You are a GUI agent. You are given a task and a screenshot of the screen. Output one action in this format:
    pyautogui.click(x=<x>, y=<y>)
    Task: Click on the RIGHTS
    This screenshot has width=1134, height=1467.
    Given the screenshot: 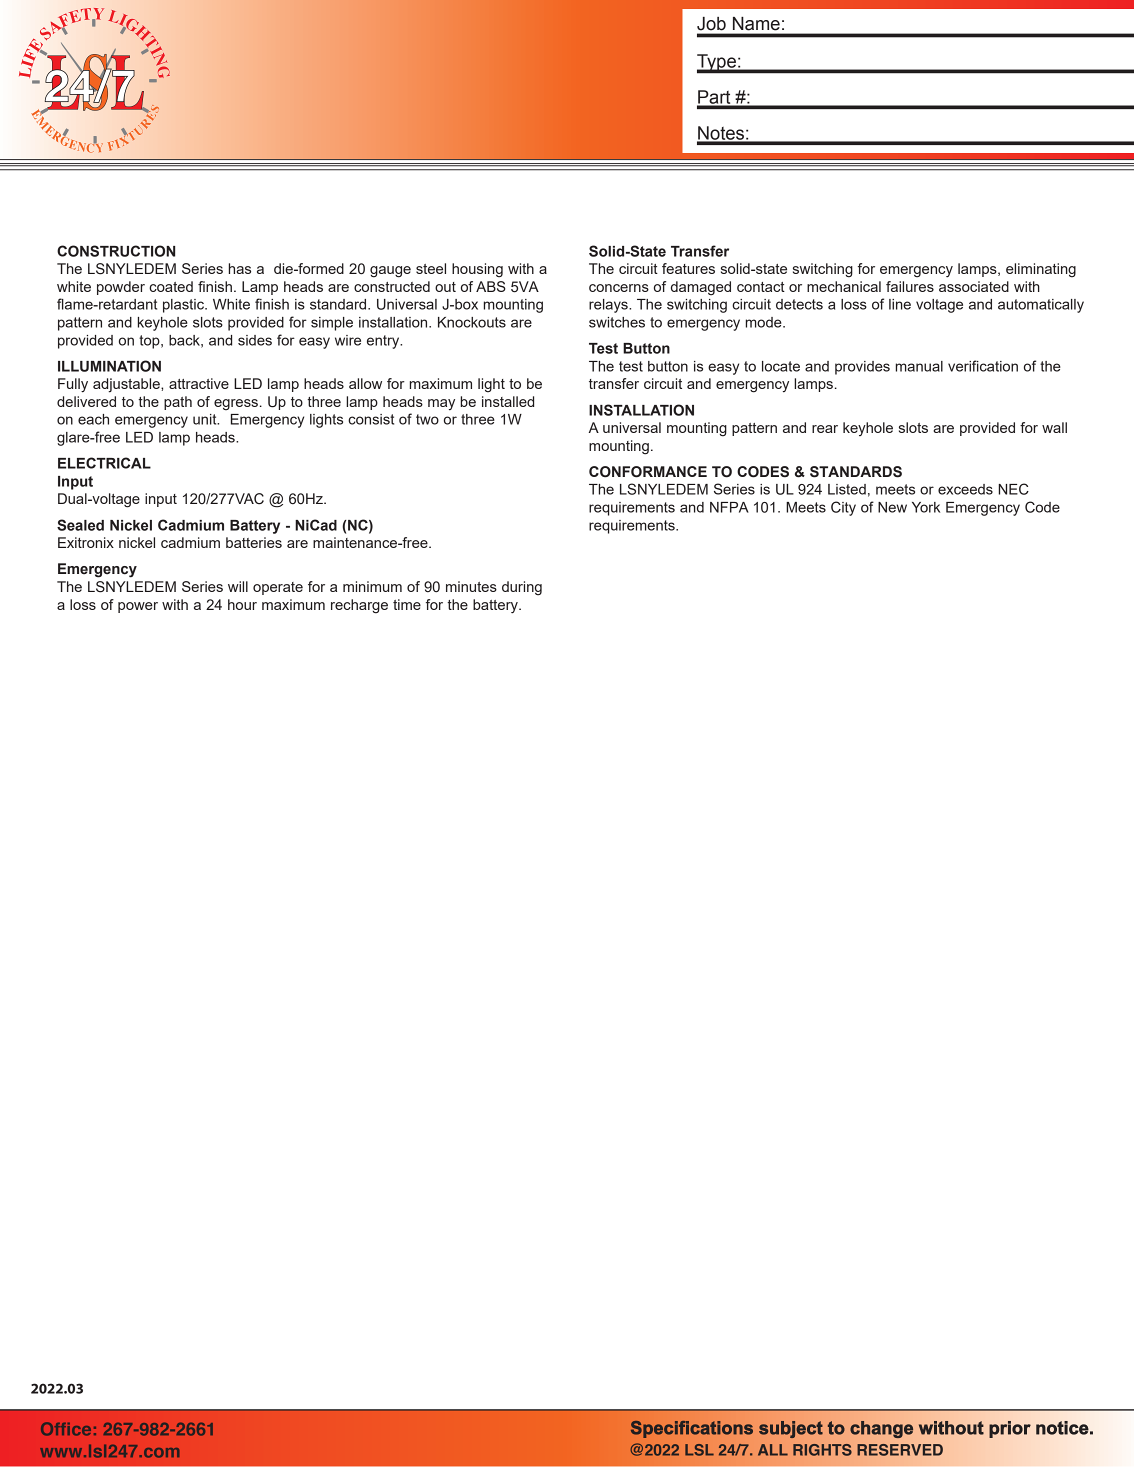 What is the action you would take?
    pyautogui.click(x=822, y=1450)
